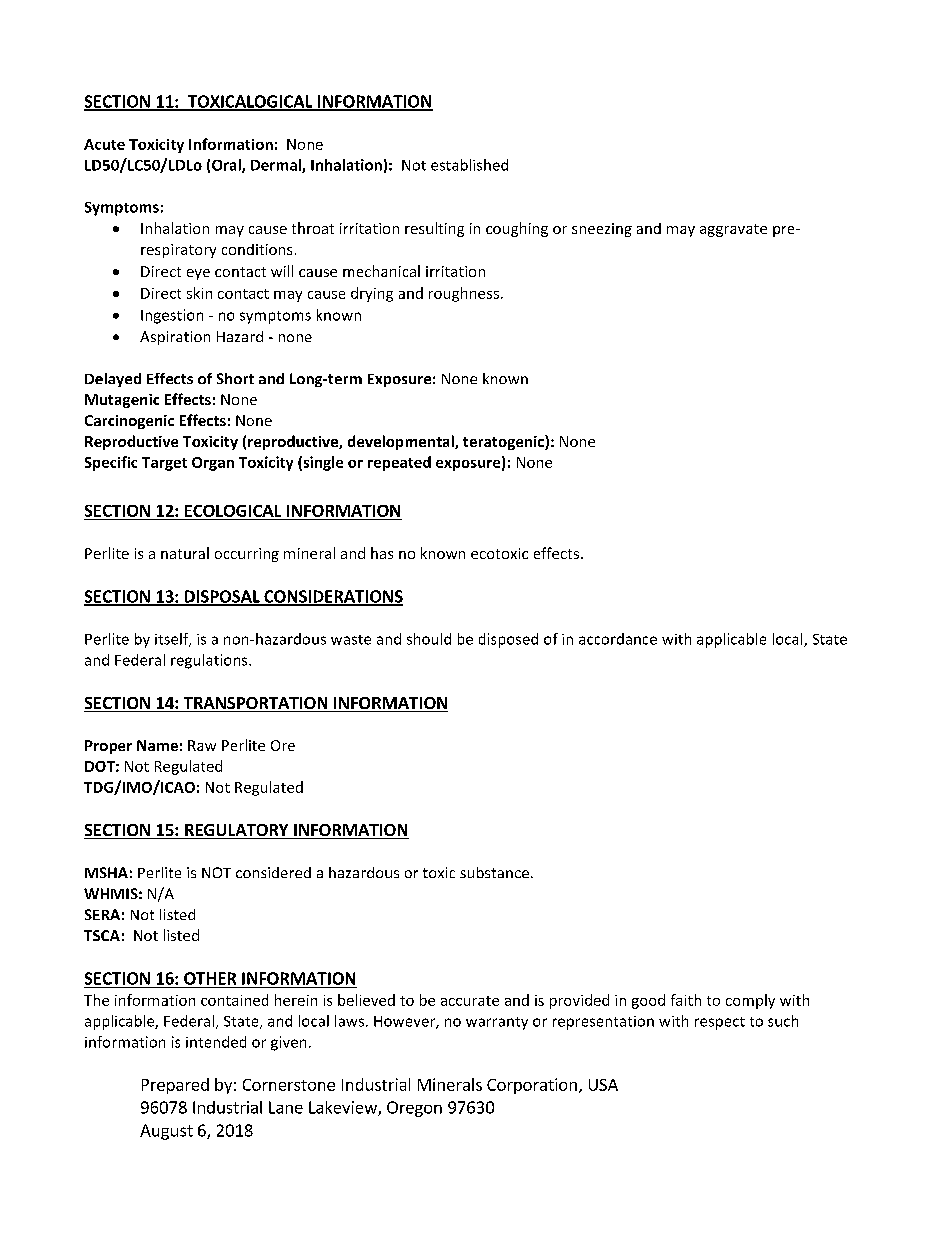  I want to click on itself, so click(173, 640).
